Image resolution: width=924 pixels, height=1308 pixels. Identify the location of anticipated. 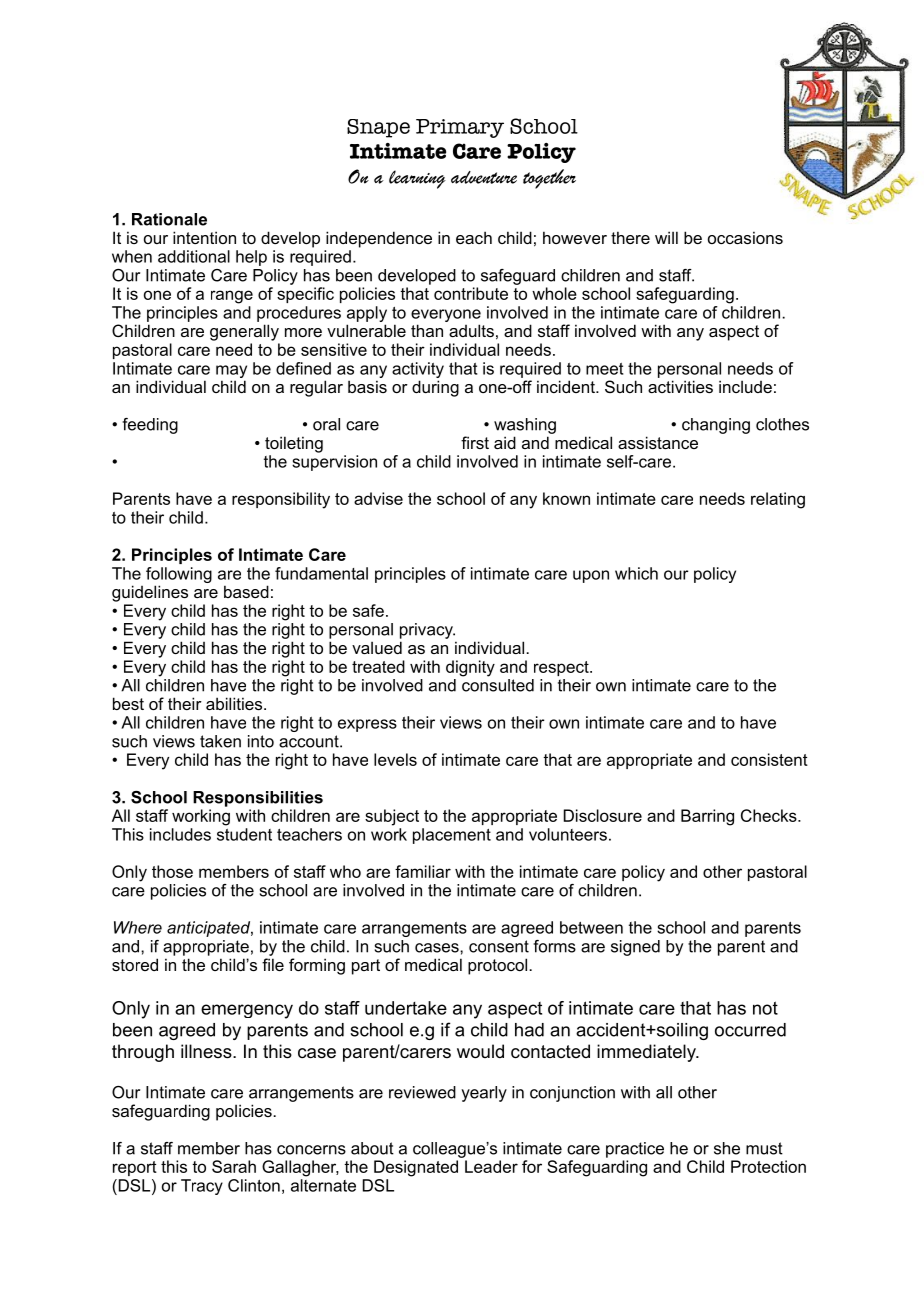
(210, 929).
